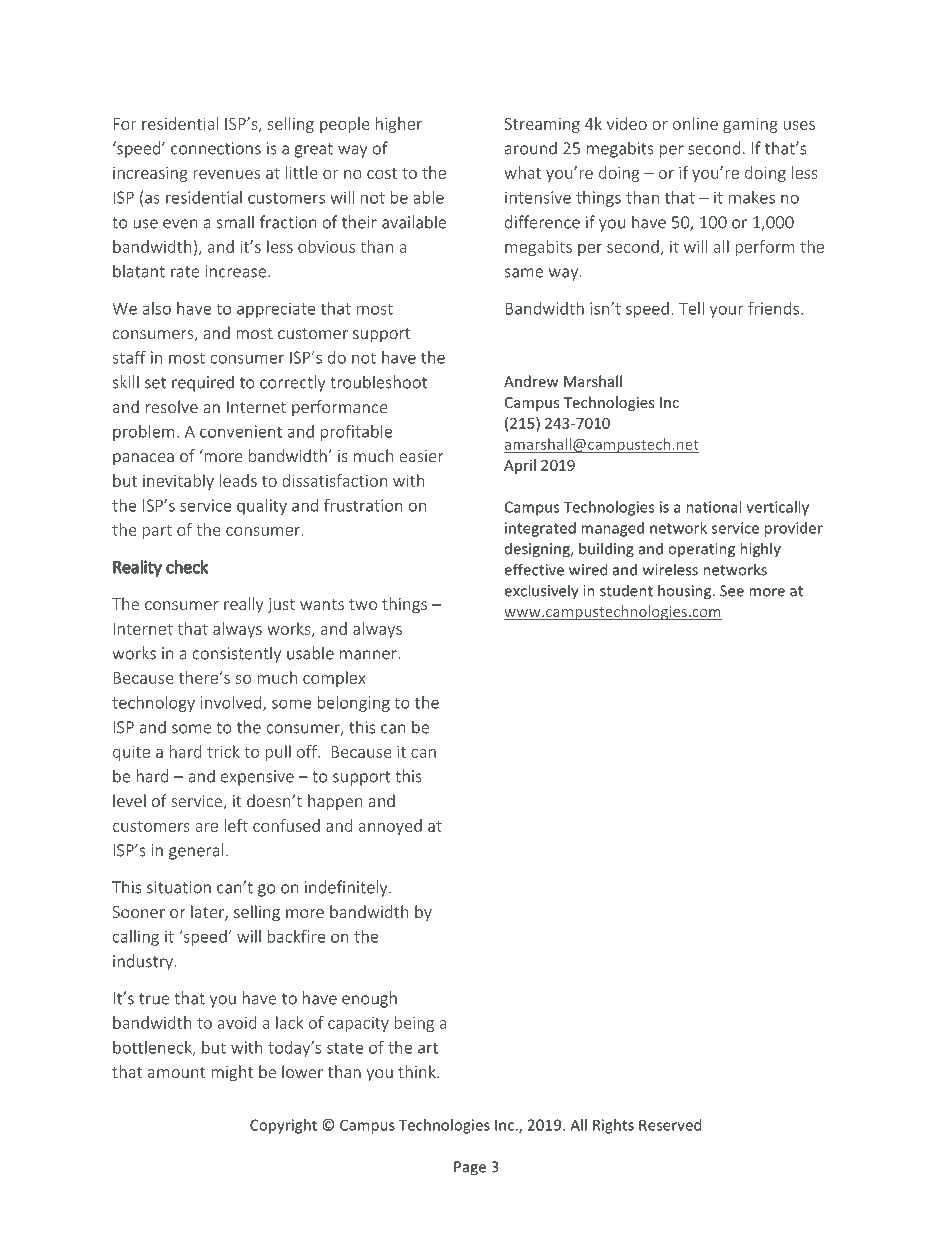  I want to click on See, so click(732, 591).
